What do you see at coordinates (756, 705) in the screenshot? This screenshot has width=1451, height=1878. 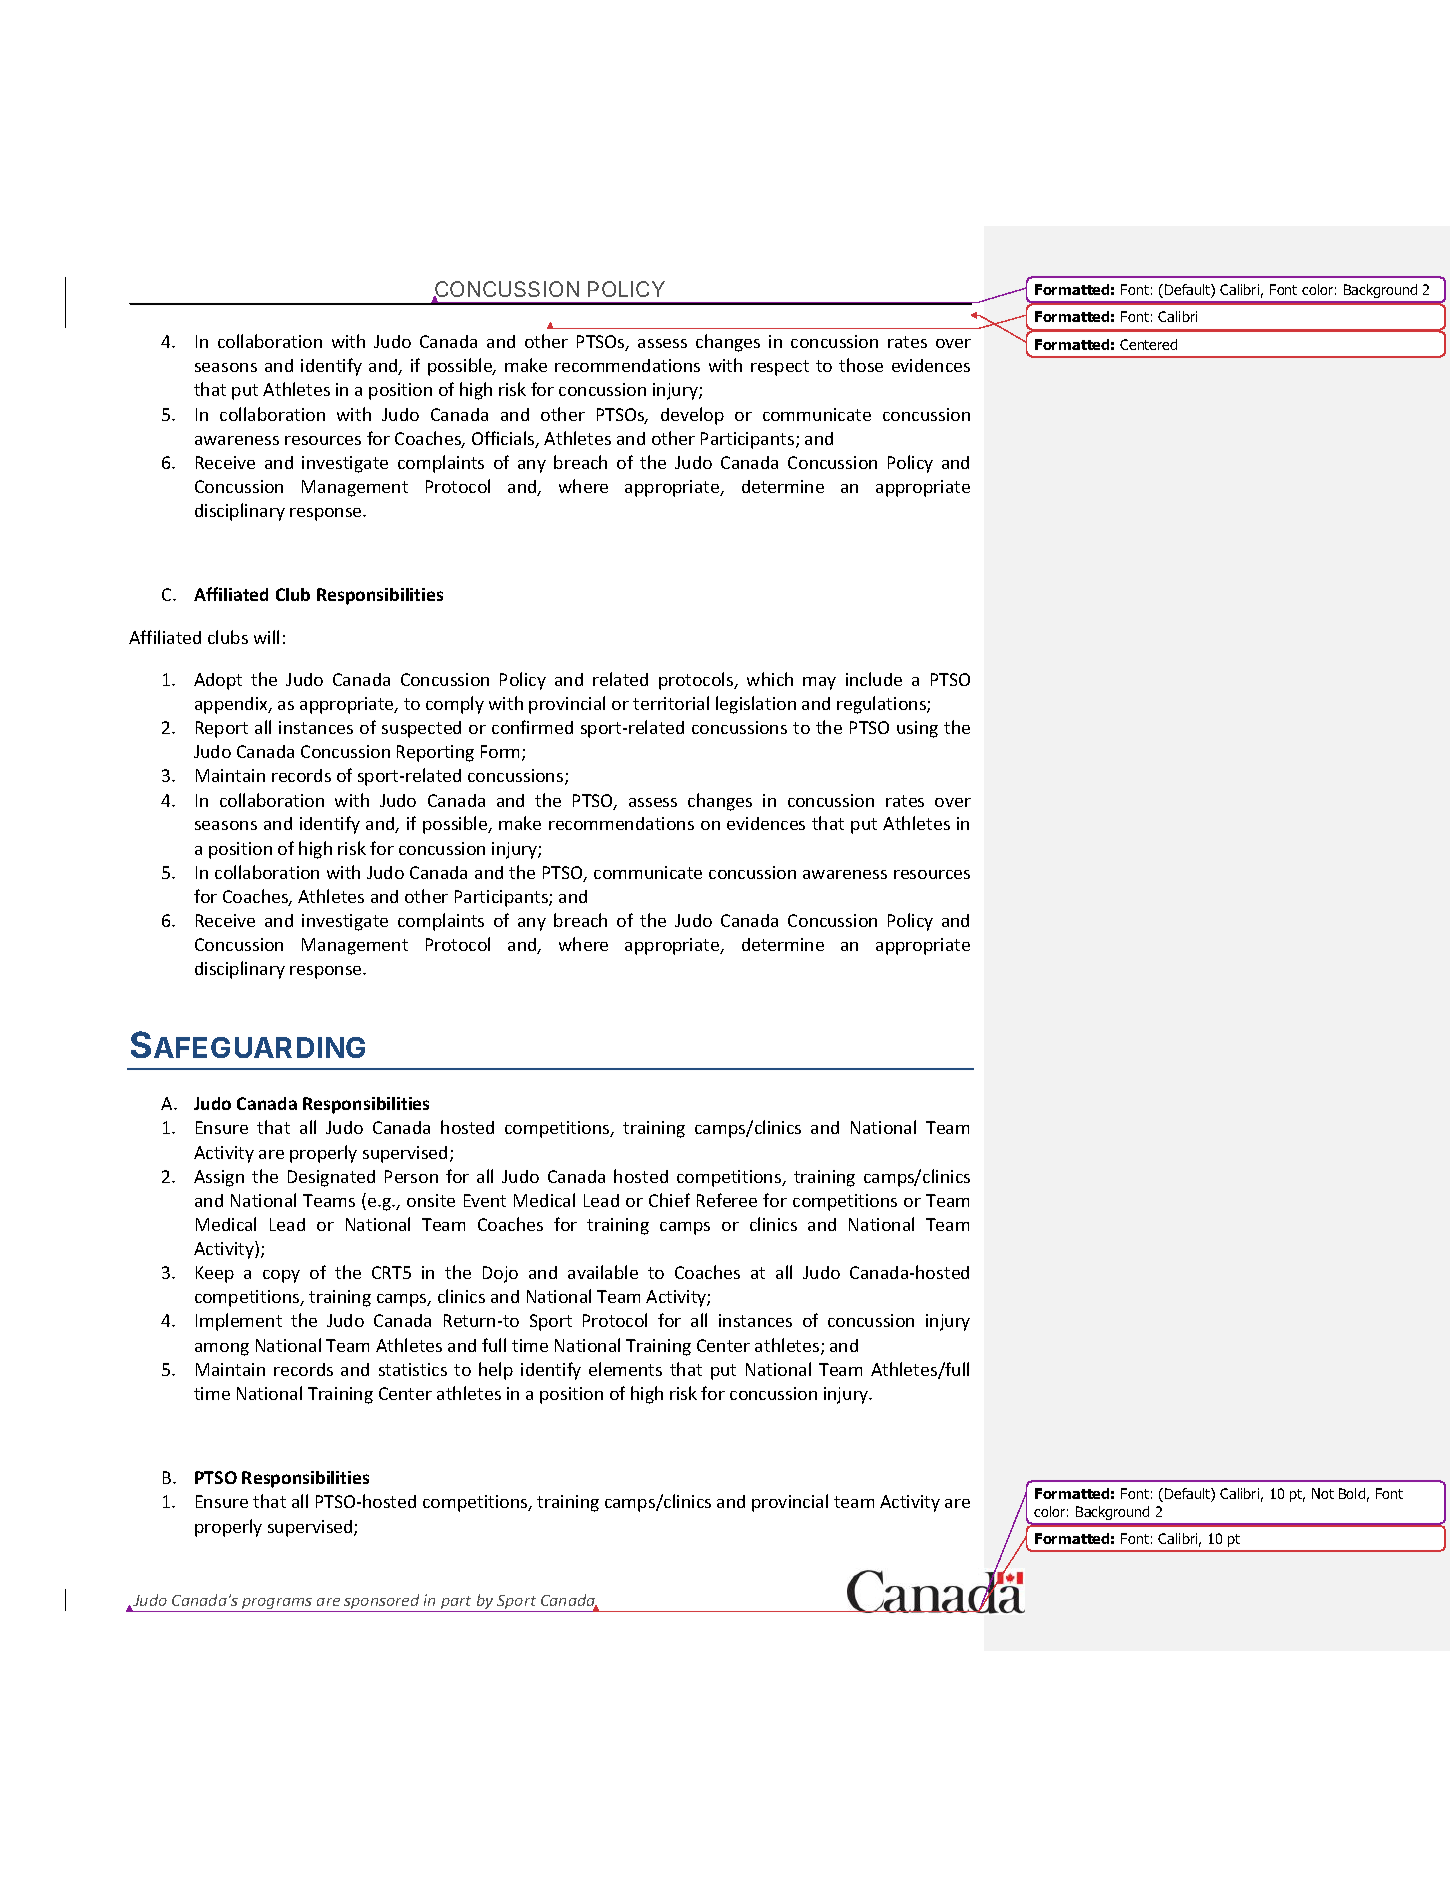 I see `legislation` at bounding box center [756, 705].
